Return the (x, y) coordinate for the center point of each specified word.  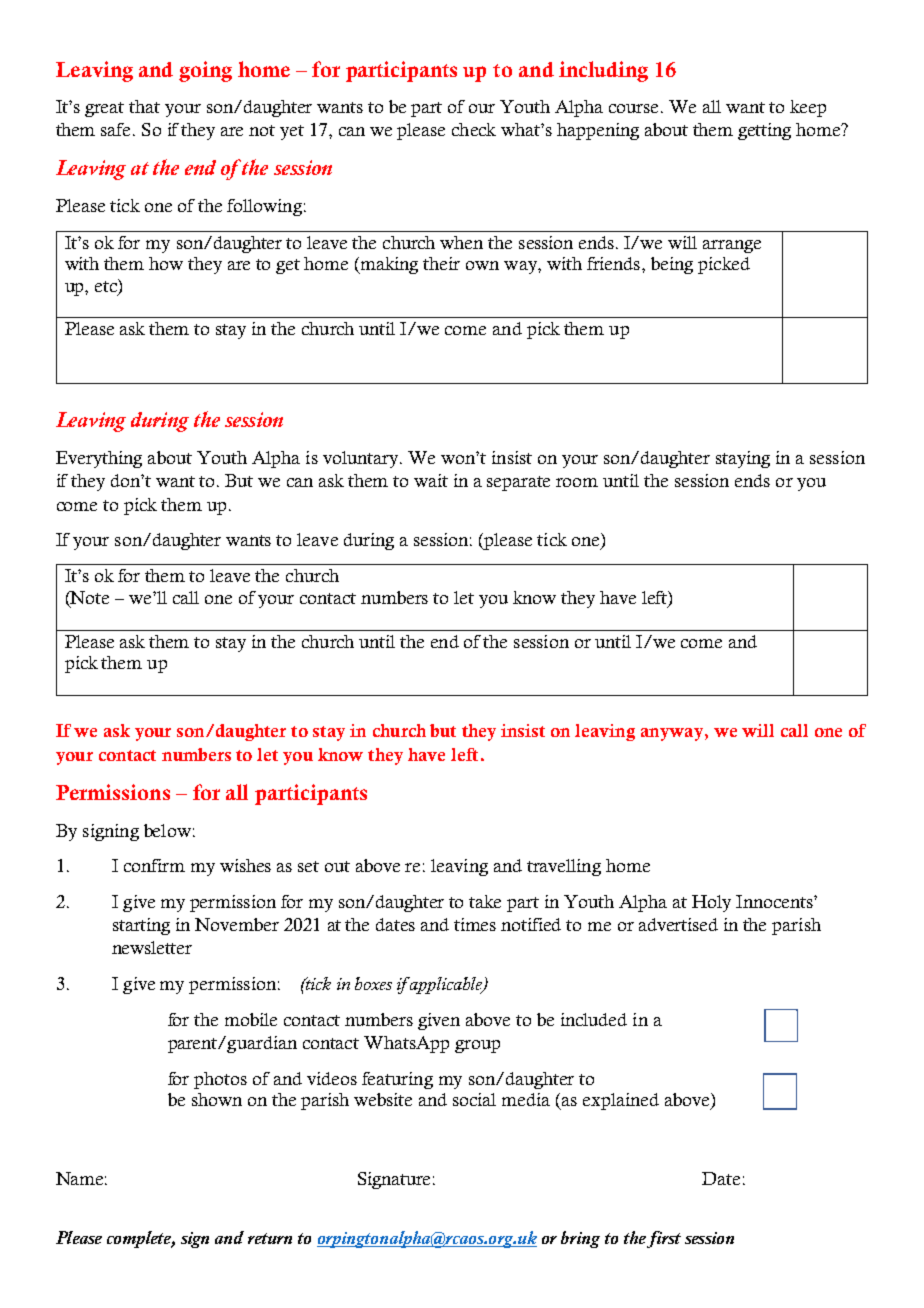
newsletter (152, 947)
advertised (678, 924)
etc (107, 285)
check (474, 129)
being (672, 265)
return (270, 1238)
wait (431, 480)
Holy (711, 903)
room (577, 482)
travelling (564, 867)
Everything (99, 459)
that (144, 106)
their (441, 263)
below (167, 830)
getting (764, 131)
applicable (447, 985)
